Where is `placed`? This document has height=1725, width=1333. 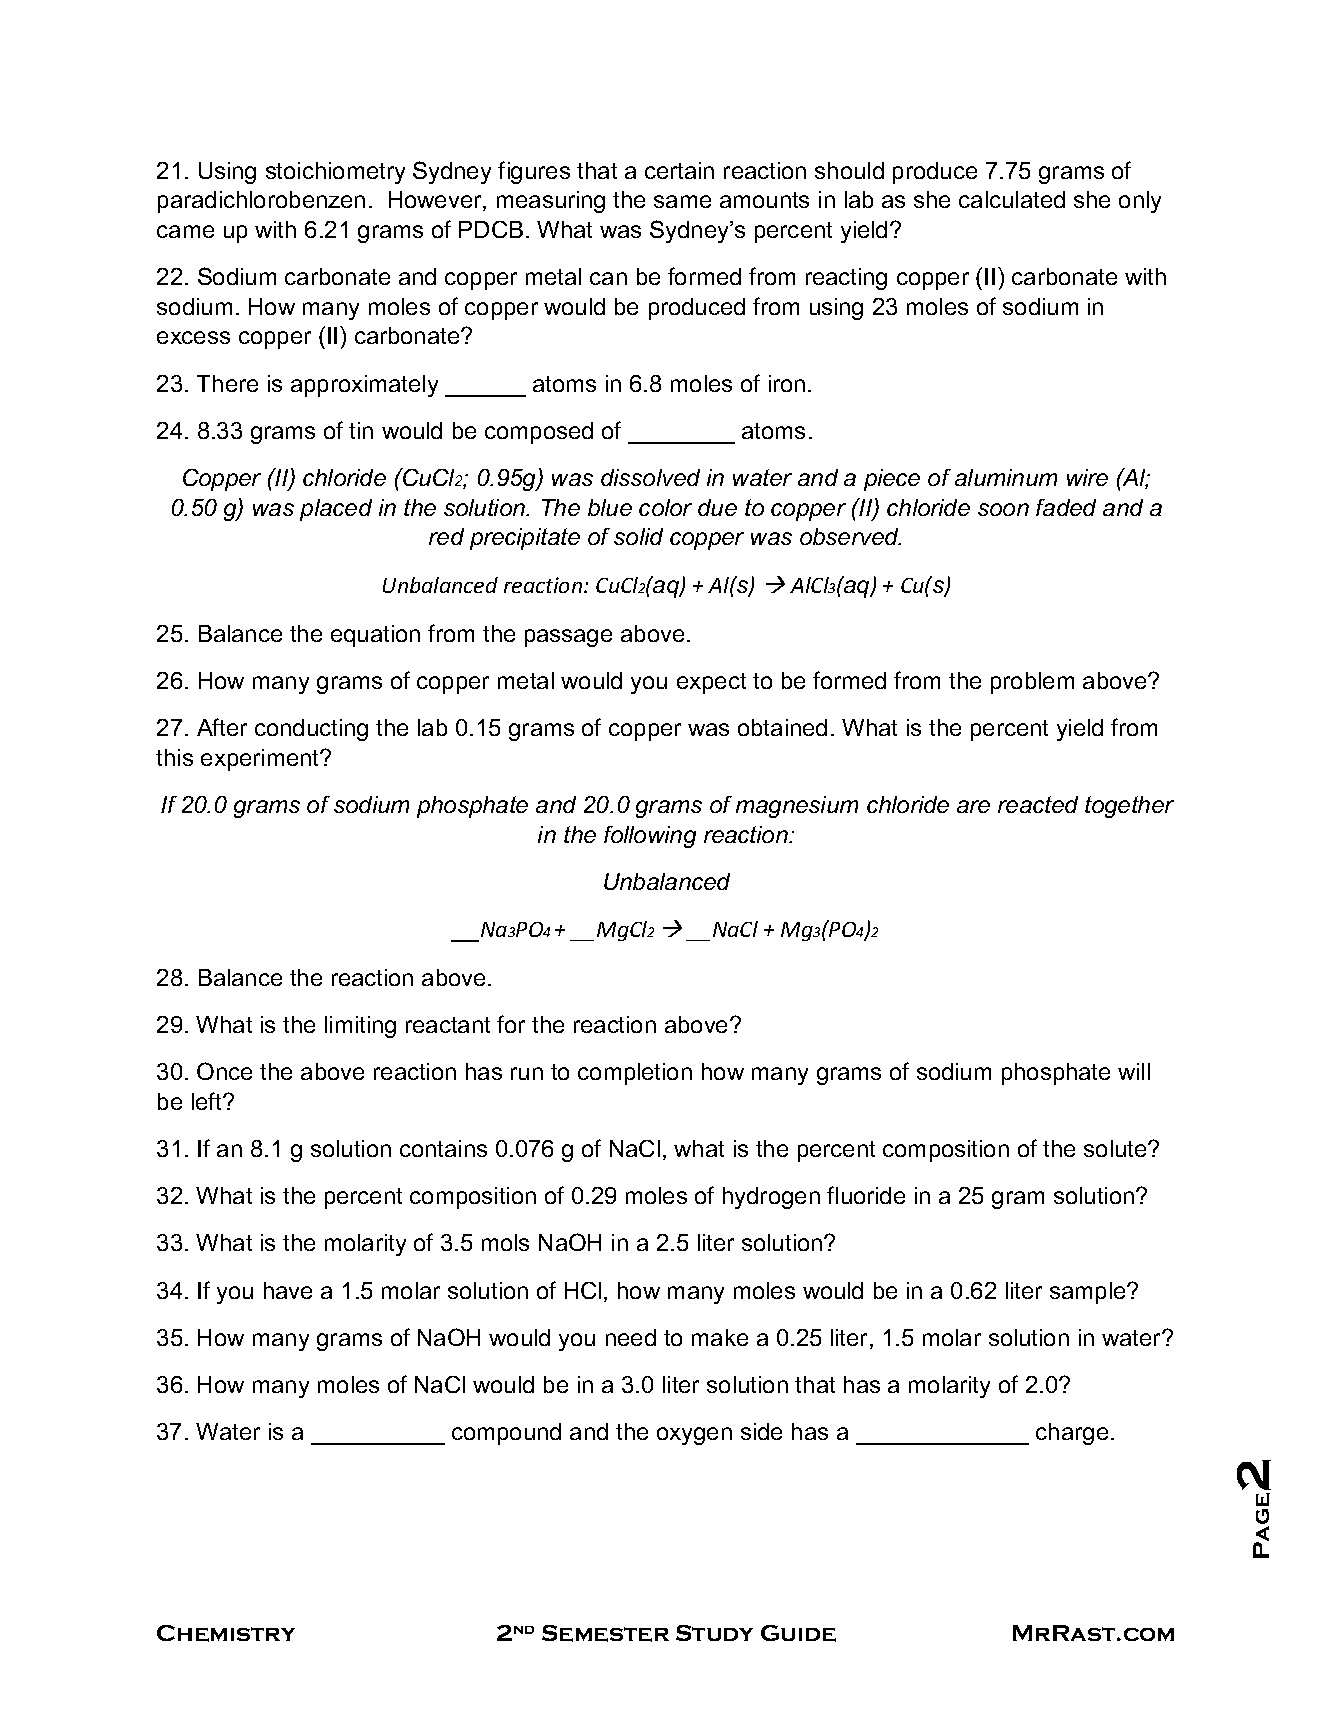
placed is located at coordinates (336, 510).
